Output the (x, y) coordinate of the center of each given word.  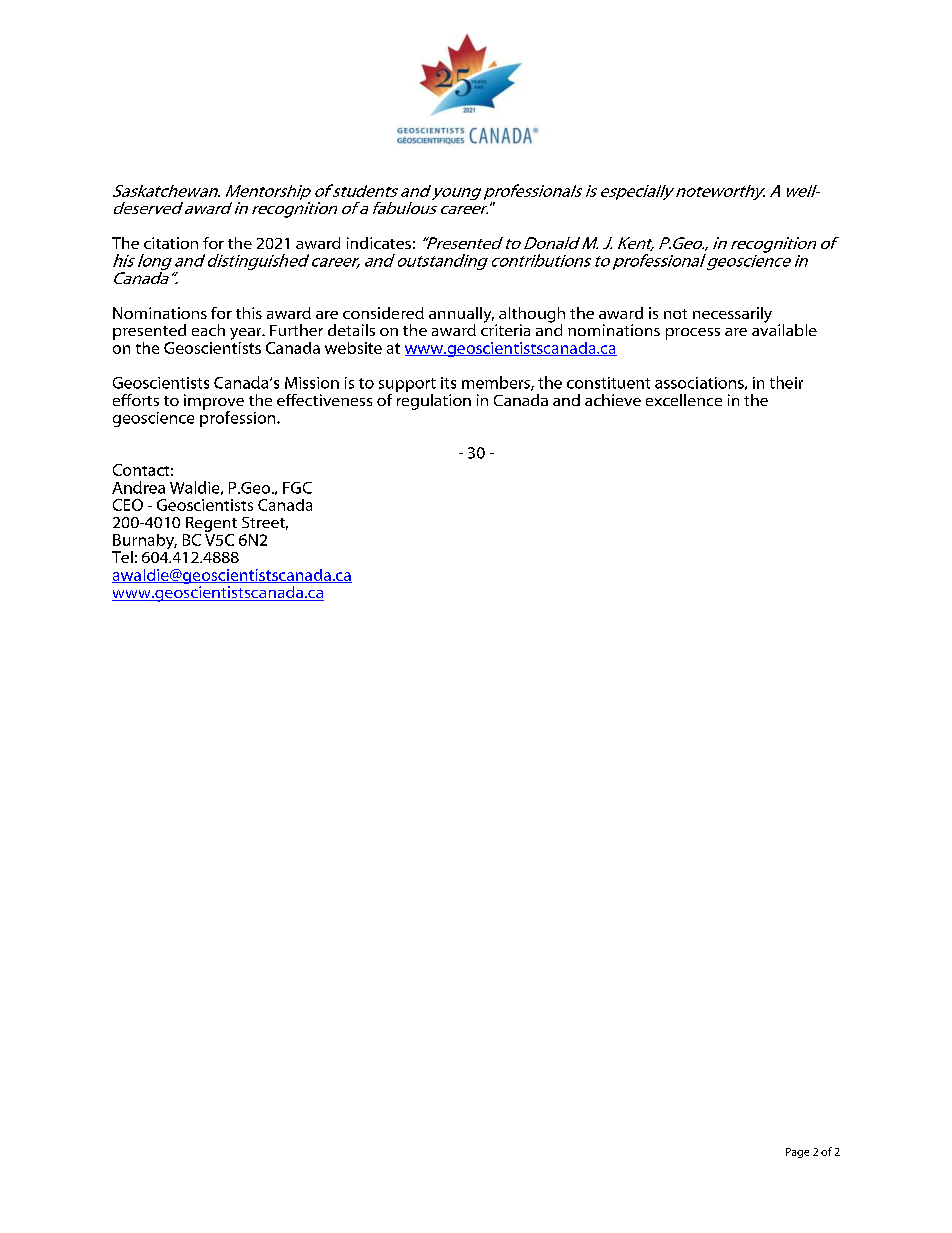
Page (797, 1153)
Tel (122, 557)
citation (171, 243)
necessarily (732, 315)
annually (461, 316)
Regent (211, 524)
